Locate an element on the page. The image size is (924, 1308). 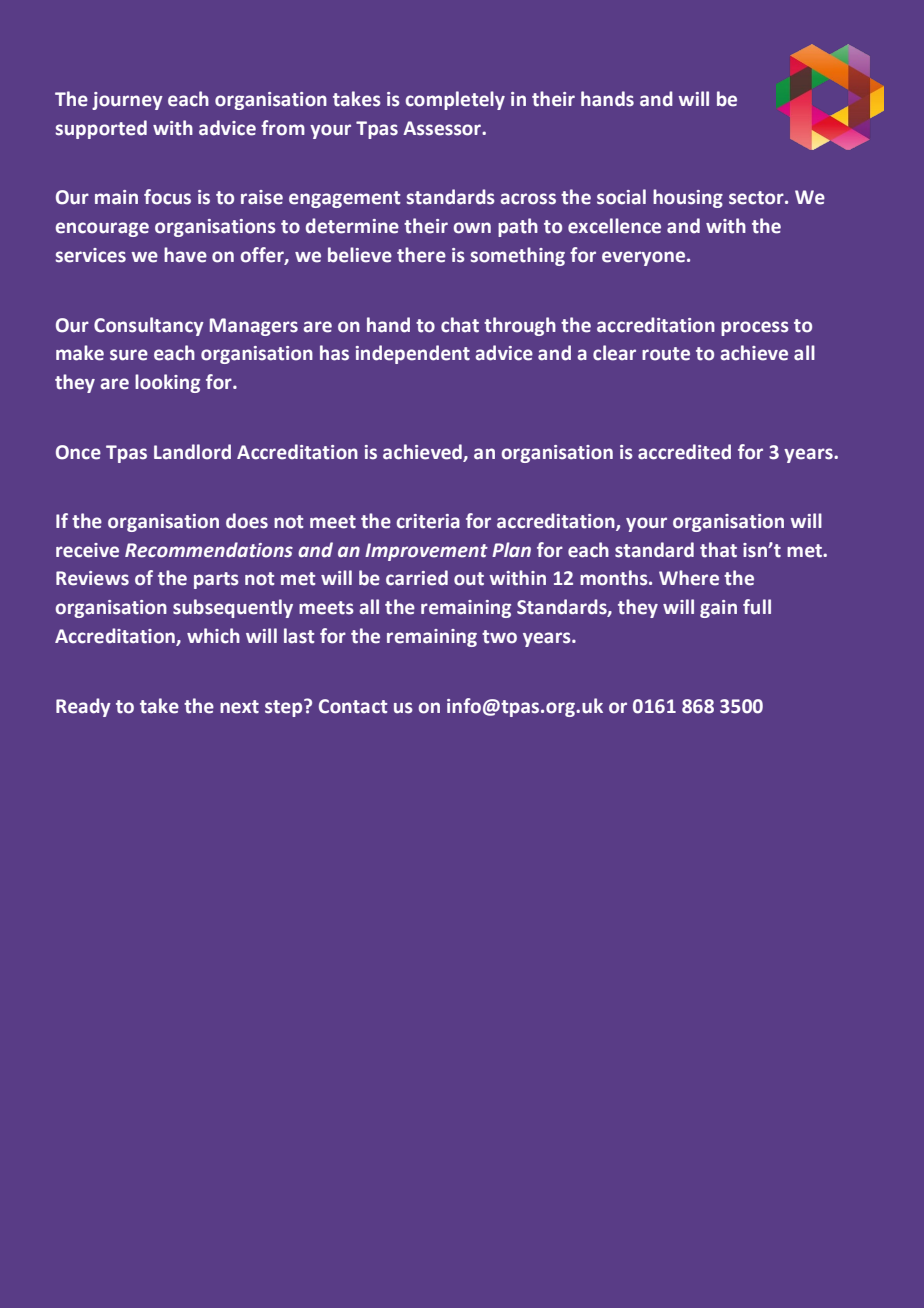
criteria is located at coordinates (428, 521).
